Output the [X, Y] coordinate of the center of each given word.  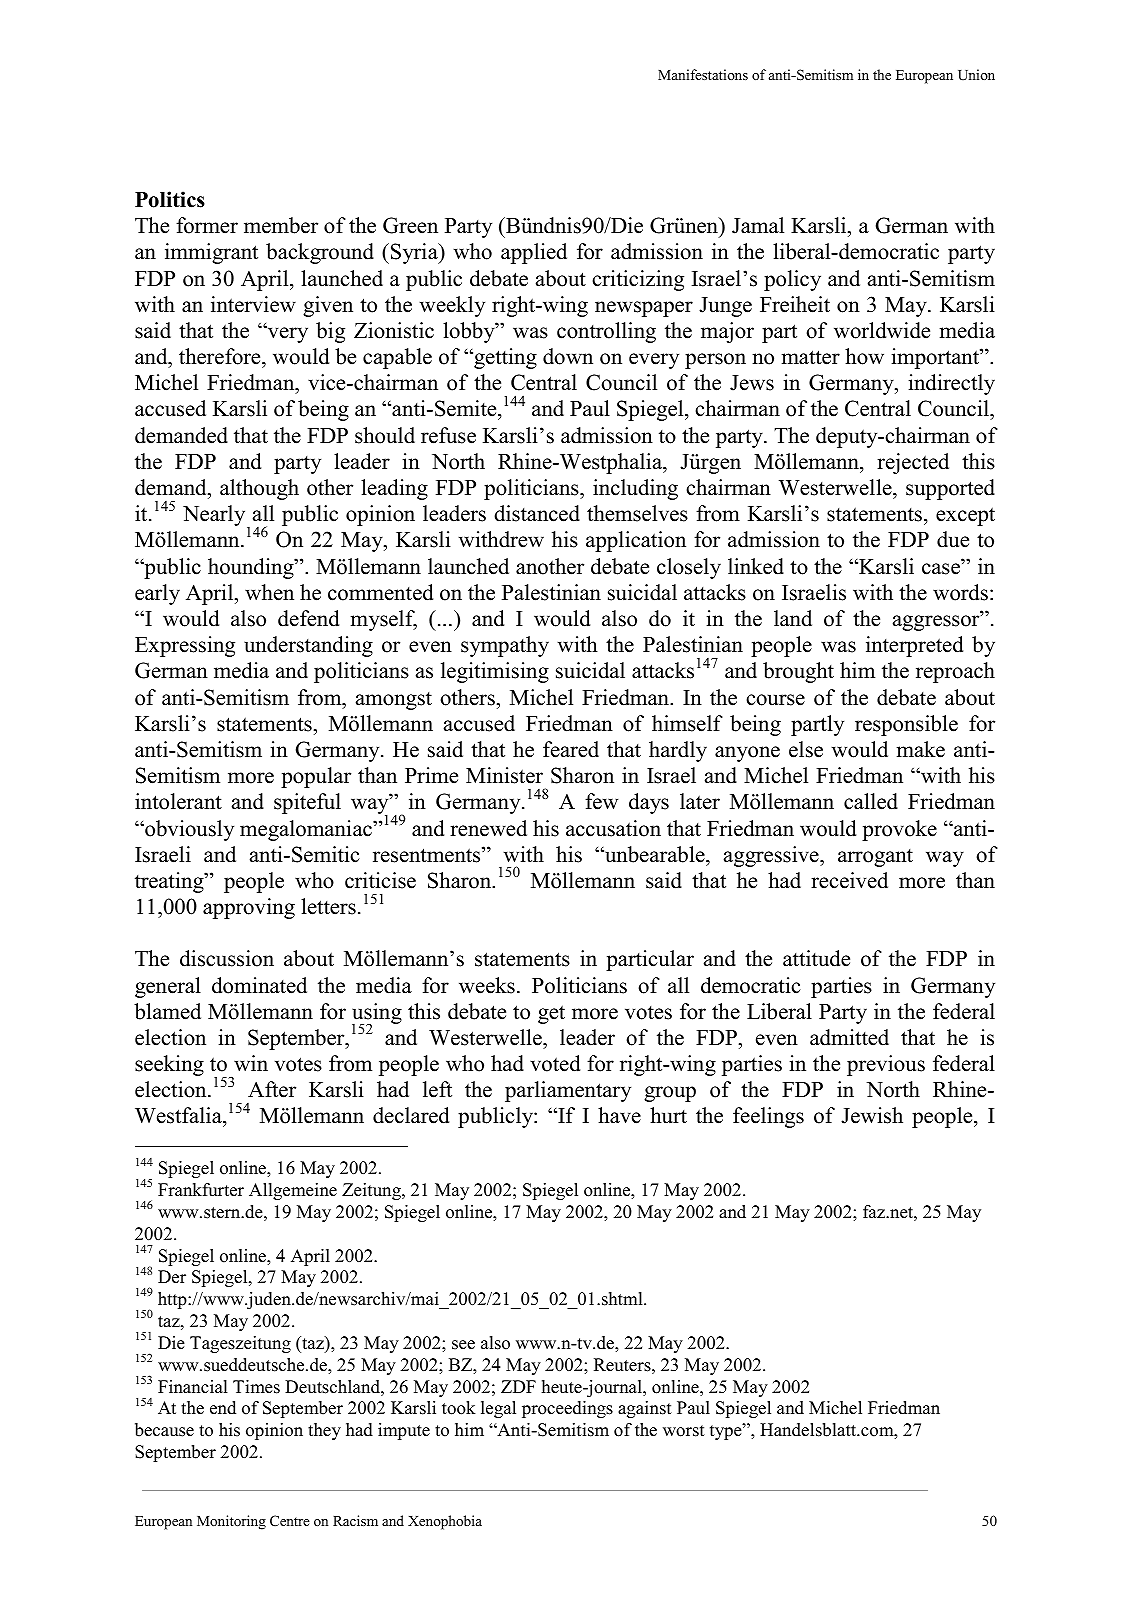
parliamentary [568, 1091]
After [272, 1089]
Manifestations [703, 74]
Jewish [872, 1115]
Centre [290, 1520]
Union [976, 74]
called [871, 801]
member [281, 225]
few [601, 801]
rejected [913, 463]
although [259, 489]
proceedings [567, 1409]
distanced [537, 513]
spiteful [307, 803]
